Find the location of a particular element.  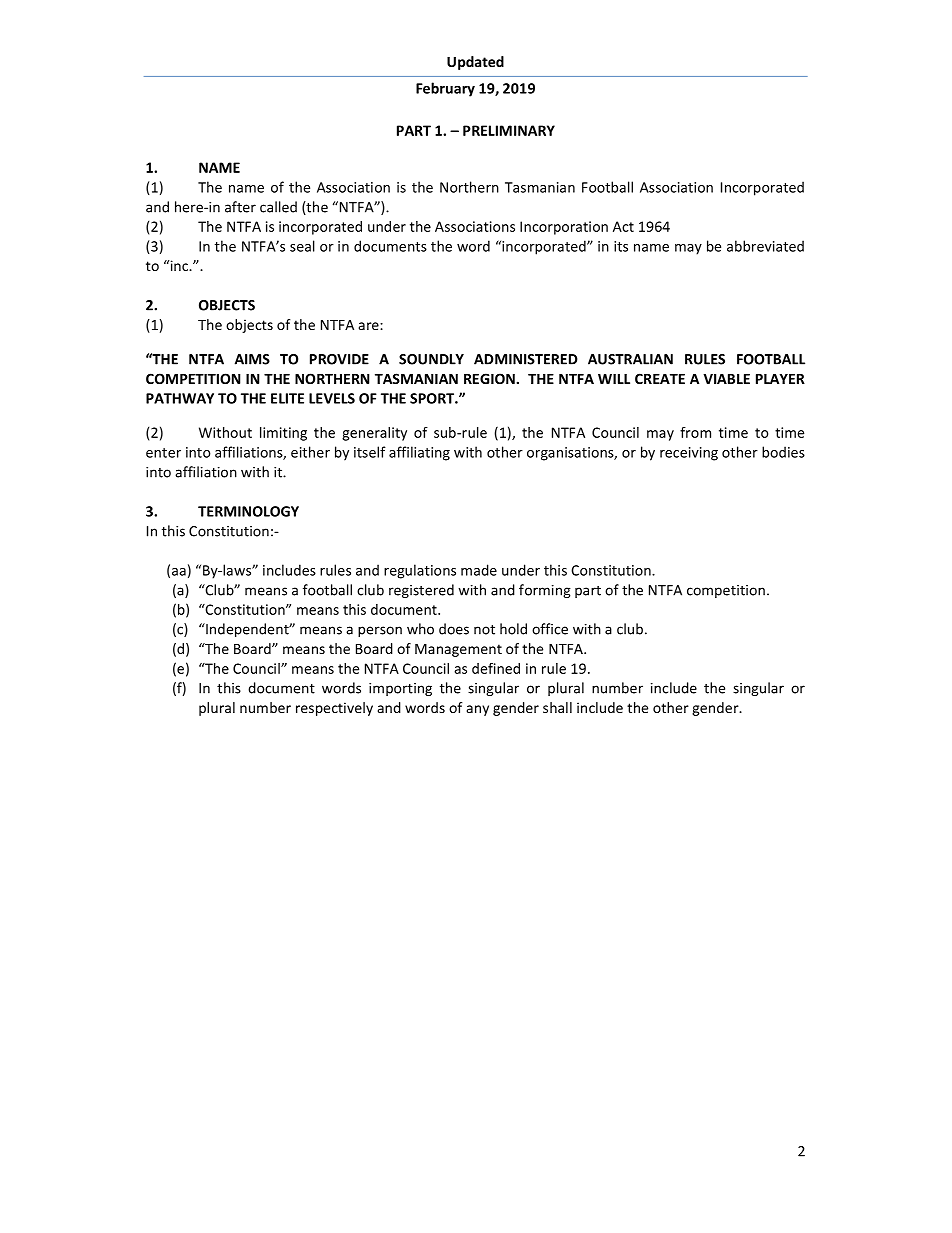

SOUNDLY is located at coordinates (431, 359).
